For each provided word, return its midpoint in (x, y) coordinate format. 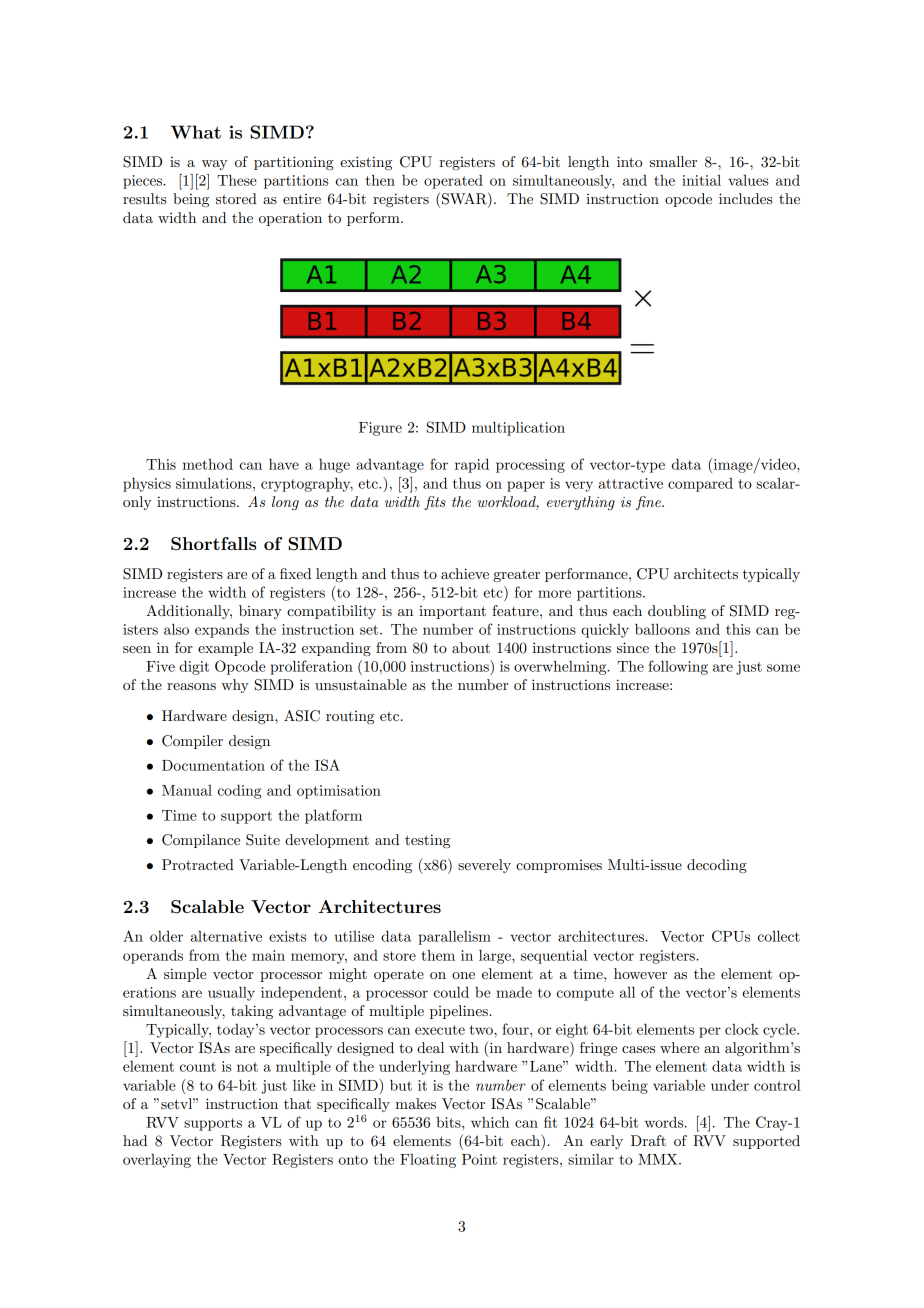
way (215, 165)
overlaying (157, 1161)
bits (449, 1122)
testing (427, 841)
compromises (559, 866)
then (380, 180)
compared (700, 485)
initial (701, 180)
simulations (215, 483)
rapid (472, 465)
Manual (187, 790)
